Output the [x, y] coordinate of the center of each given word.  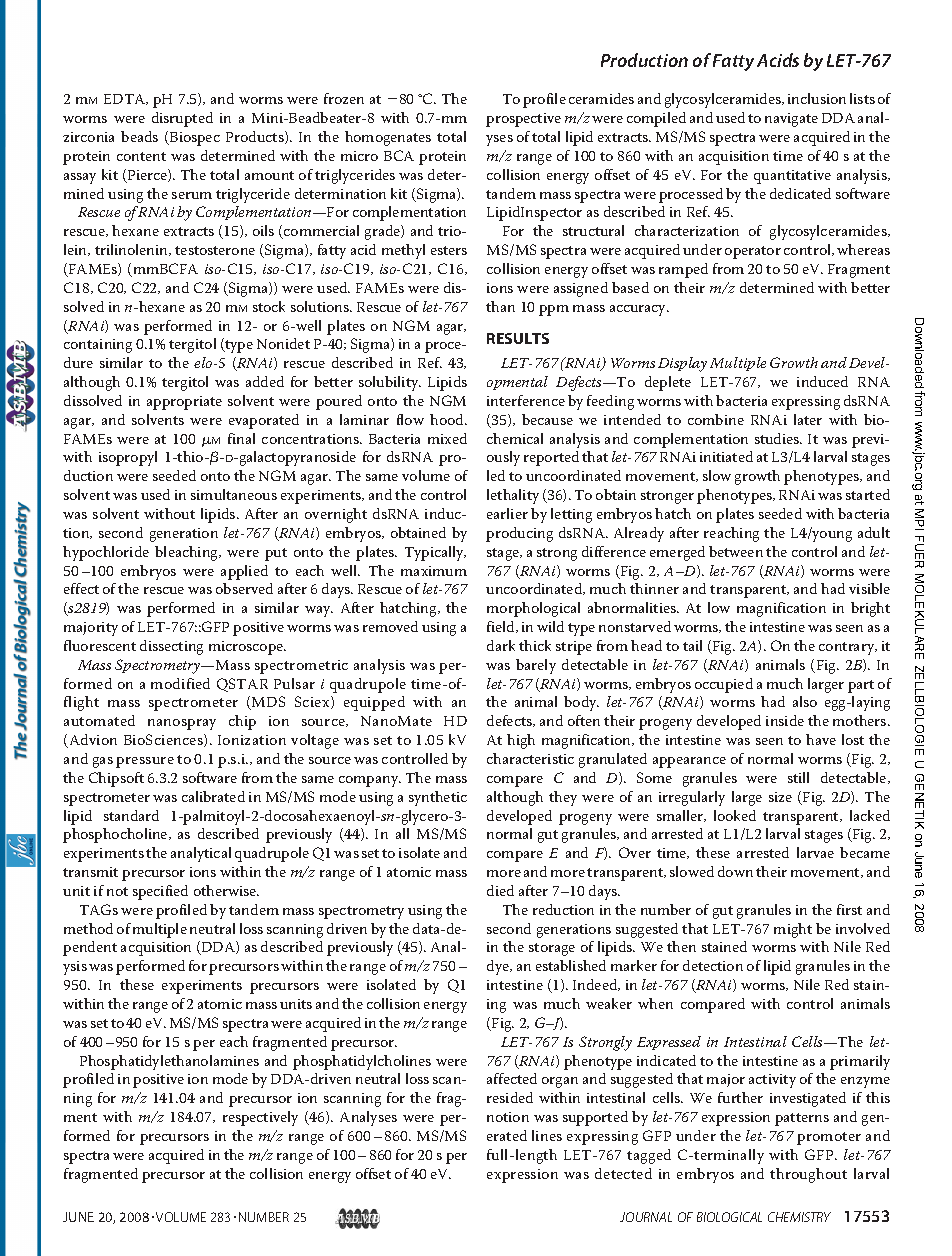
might [793, 930]
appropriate [184, 403]
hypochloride [106, 553]
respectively [260, 1118]
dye [499, 967]
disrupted [182, 119]
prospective [523, 120]
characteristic [530, 758]
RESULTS [518, 338]
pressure [145, 762]
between [736, 551]
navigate [791, 120]
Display [682, 364]
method [88, 928]
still [798, 777]
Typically [435, 553]
